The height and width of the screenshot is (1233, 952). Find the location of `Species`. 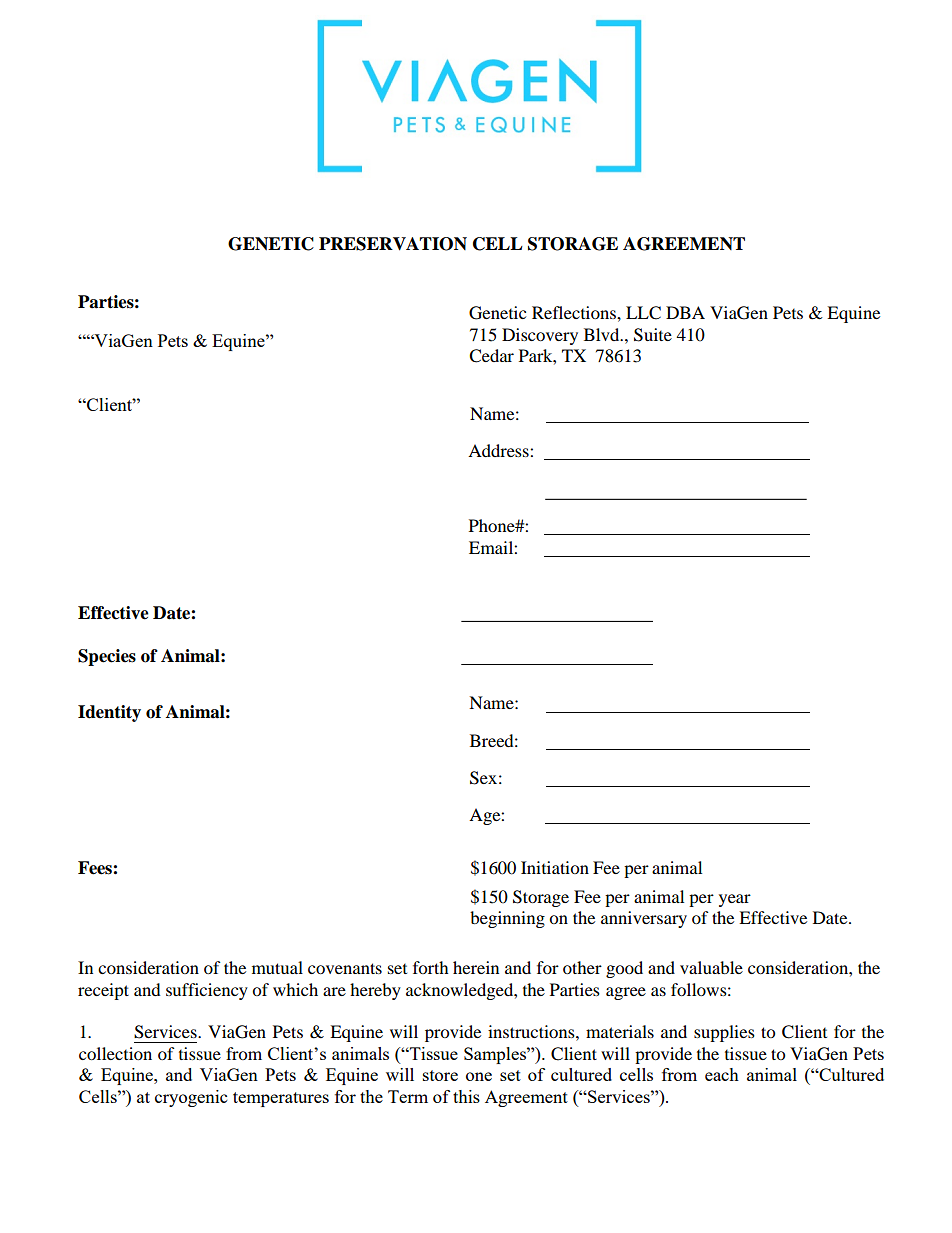

Species is located at coordinates (107, 657).
